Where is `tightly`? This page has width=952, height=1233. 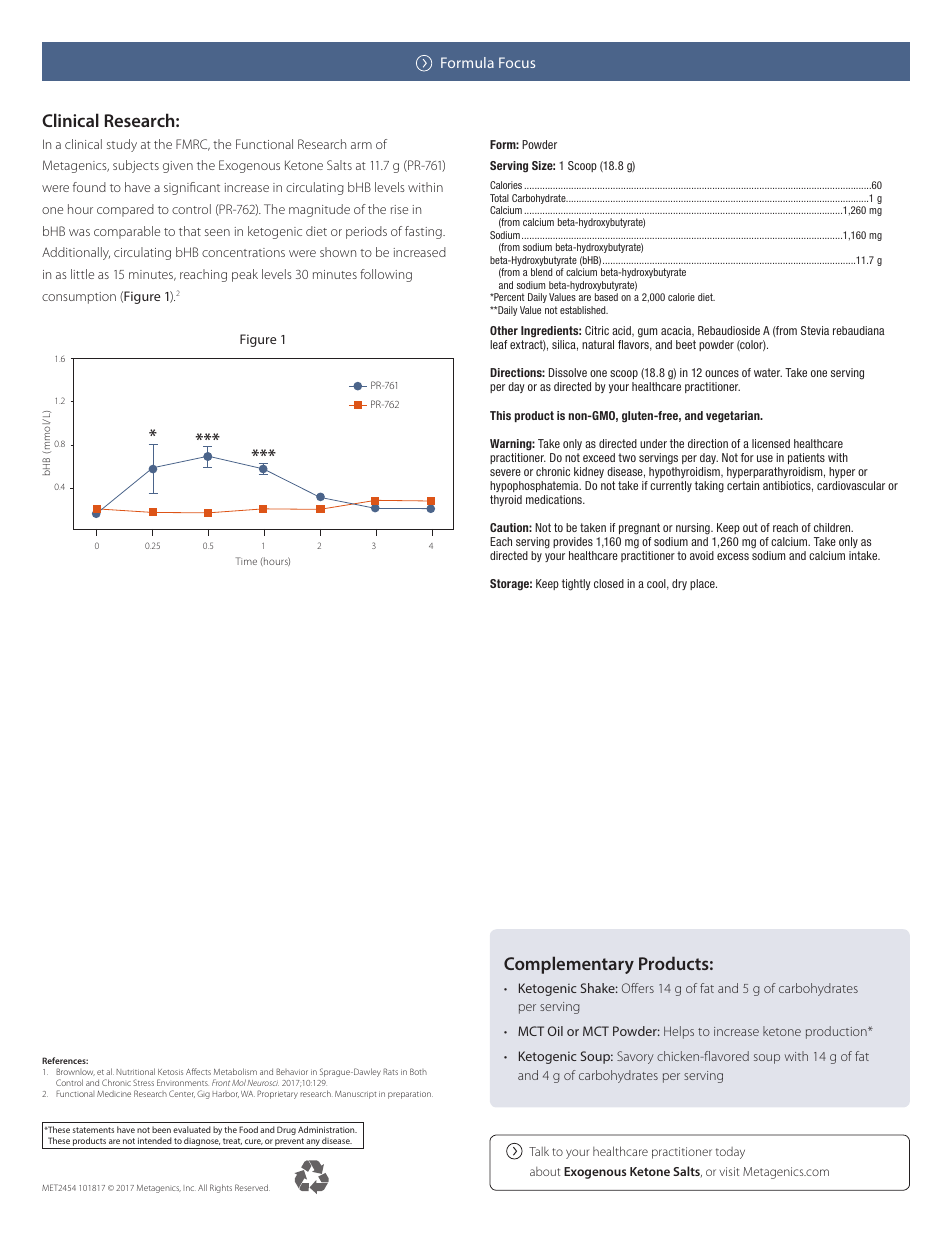
tightly is located at coordinates (576, 585).
